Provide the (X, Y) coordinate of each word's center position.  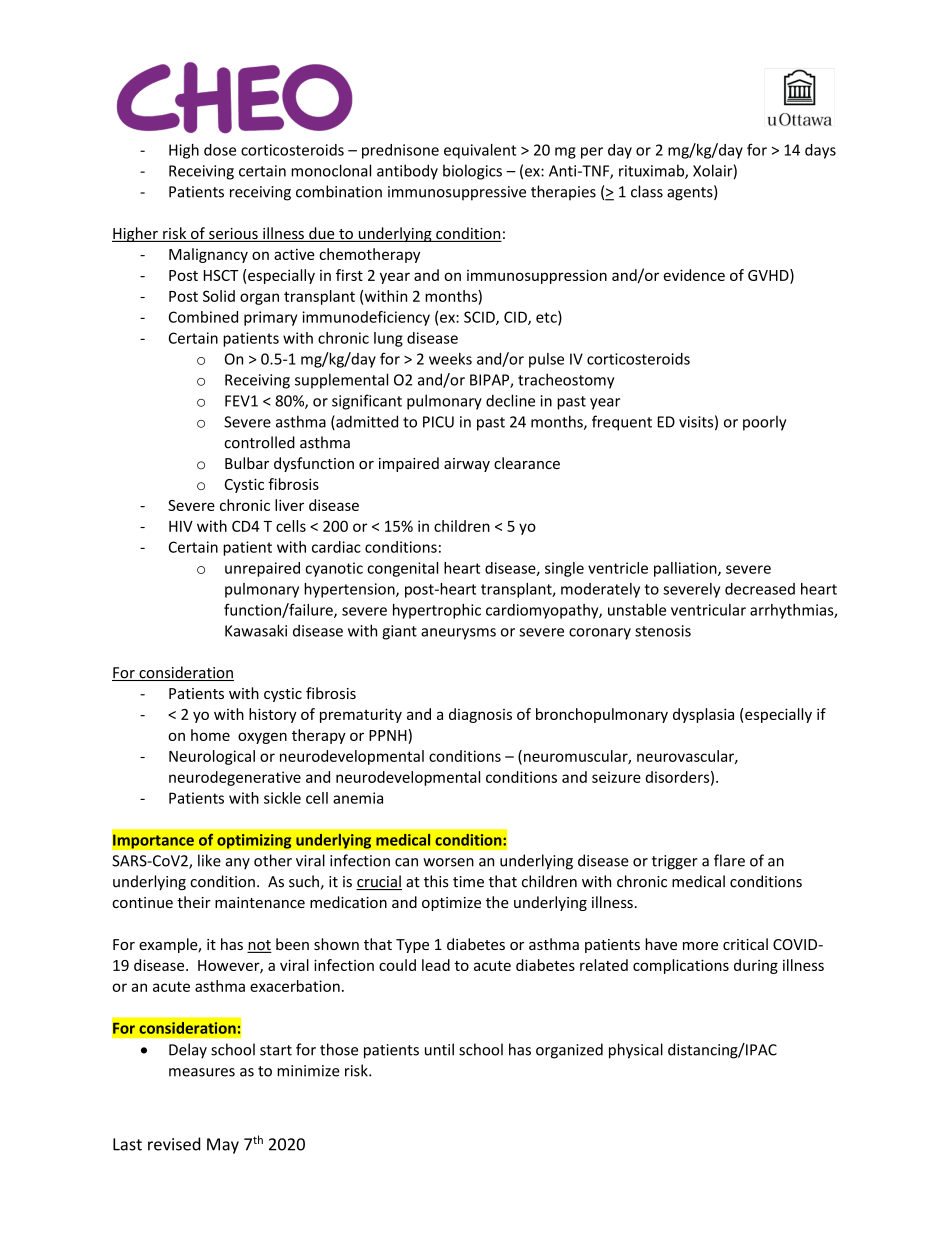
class (647, 191)
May (223, 1146)
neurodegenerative (235, 778)
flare (729, 860)
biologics (472, 172)
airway (467, 465)
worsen (448, 862)
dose (220, 150)
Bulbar (247, 463)
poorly (764, 423)
